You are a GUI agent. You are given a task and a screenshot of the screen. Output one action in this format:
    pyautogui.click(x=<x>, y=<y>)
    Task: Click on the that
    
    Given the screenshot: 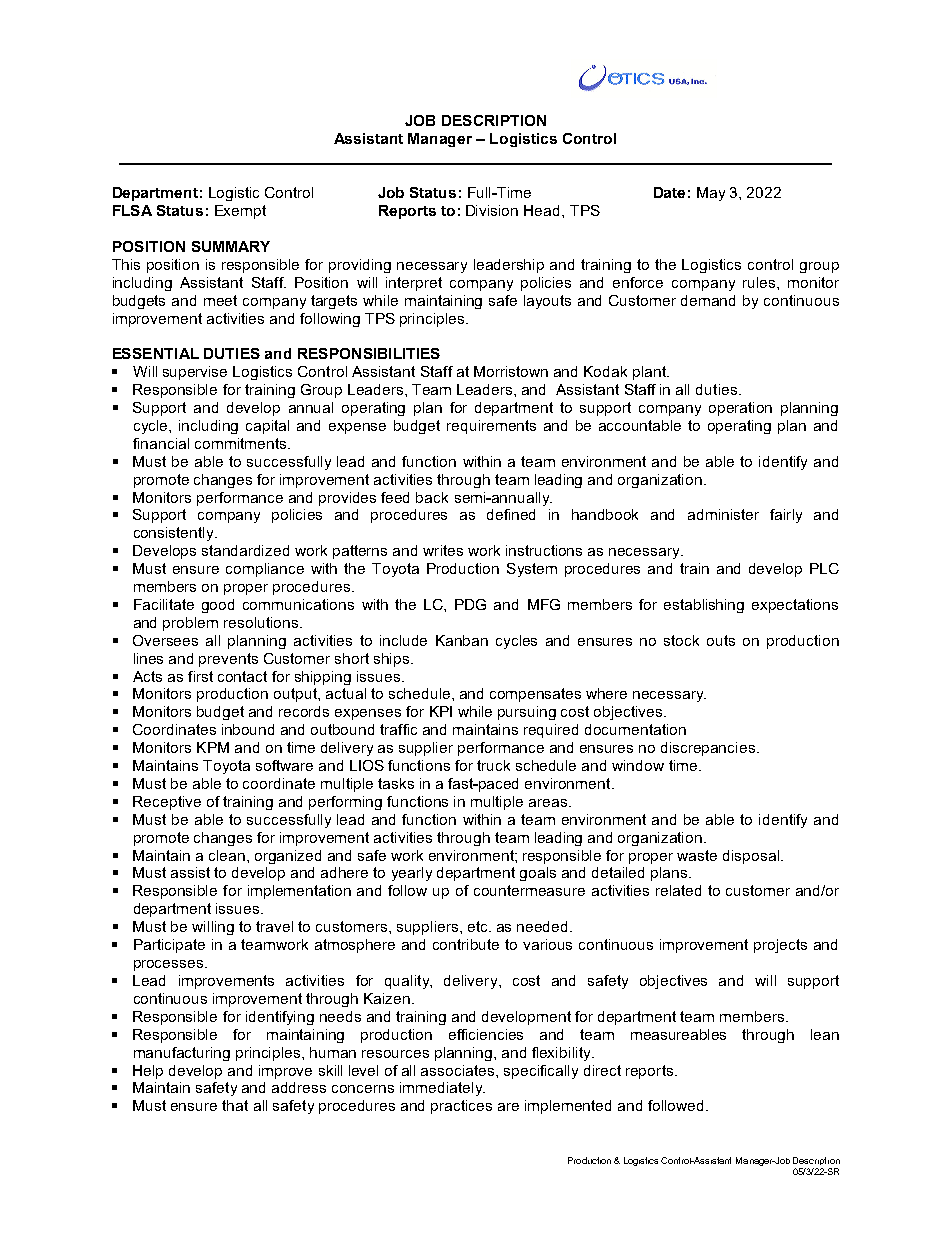 What is the action you would take?
    pyautogui.click(x=235, y=1105)
